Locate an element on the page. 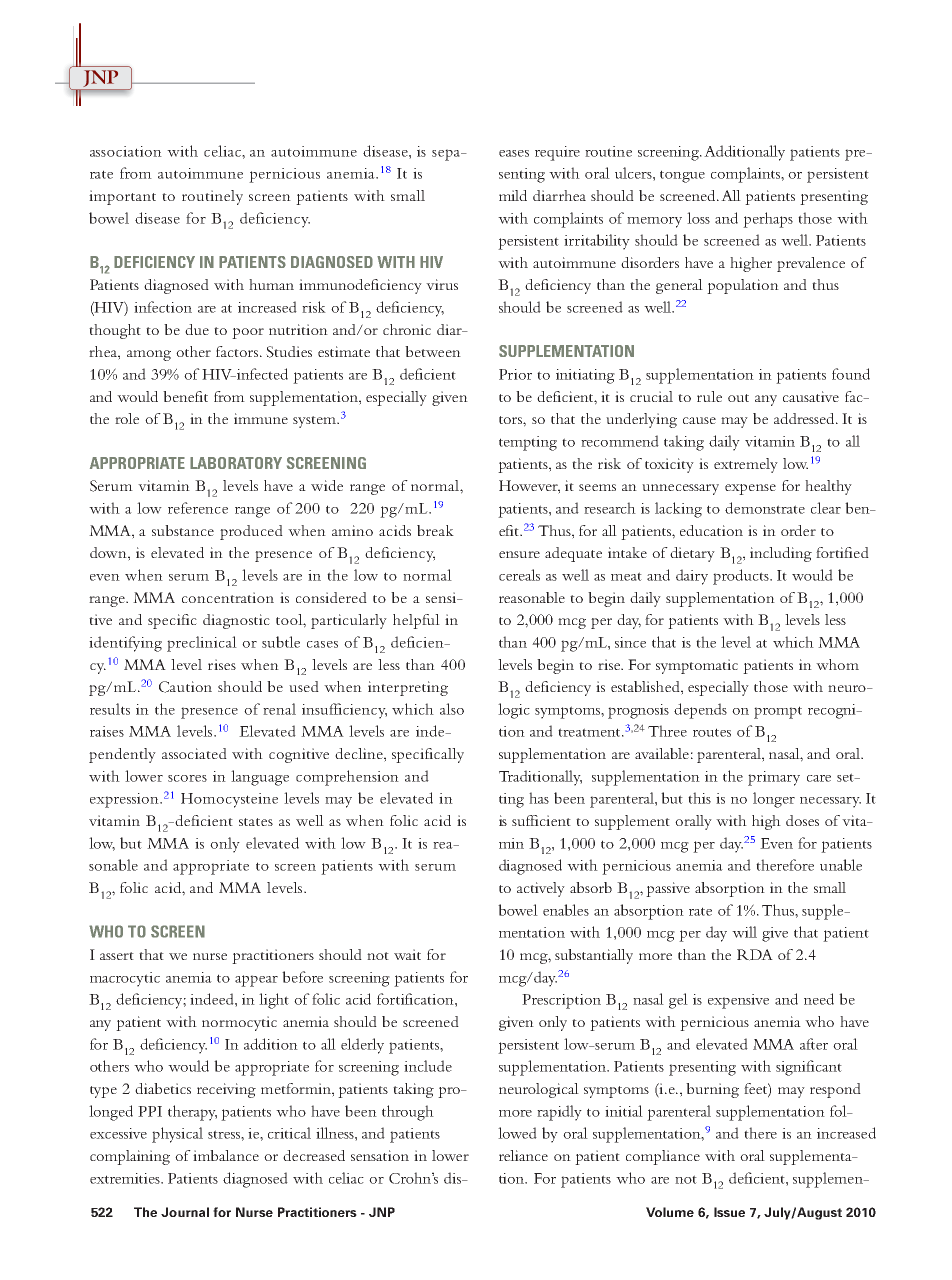  reliance is located at coordinates (523, 1155).
